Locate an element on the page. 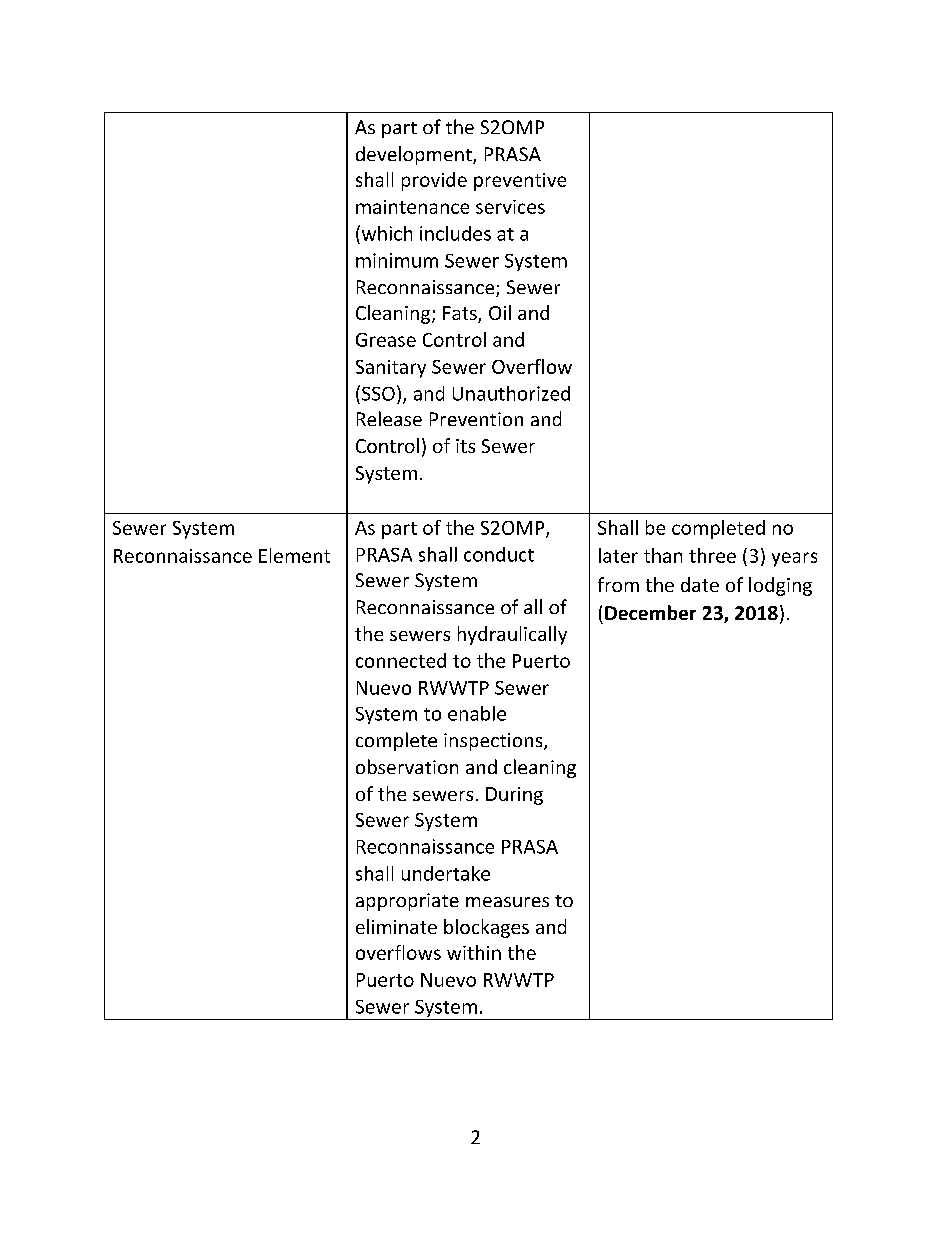  Element is located at coordinates (294, 555).
